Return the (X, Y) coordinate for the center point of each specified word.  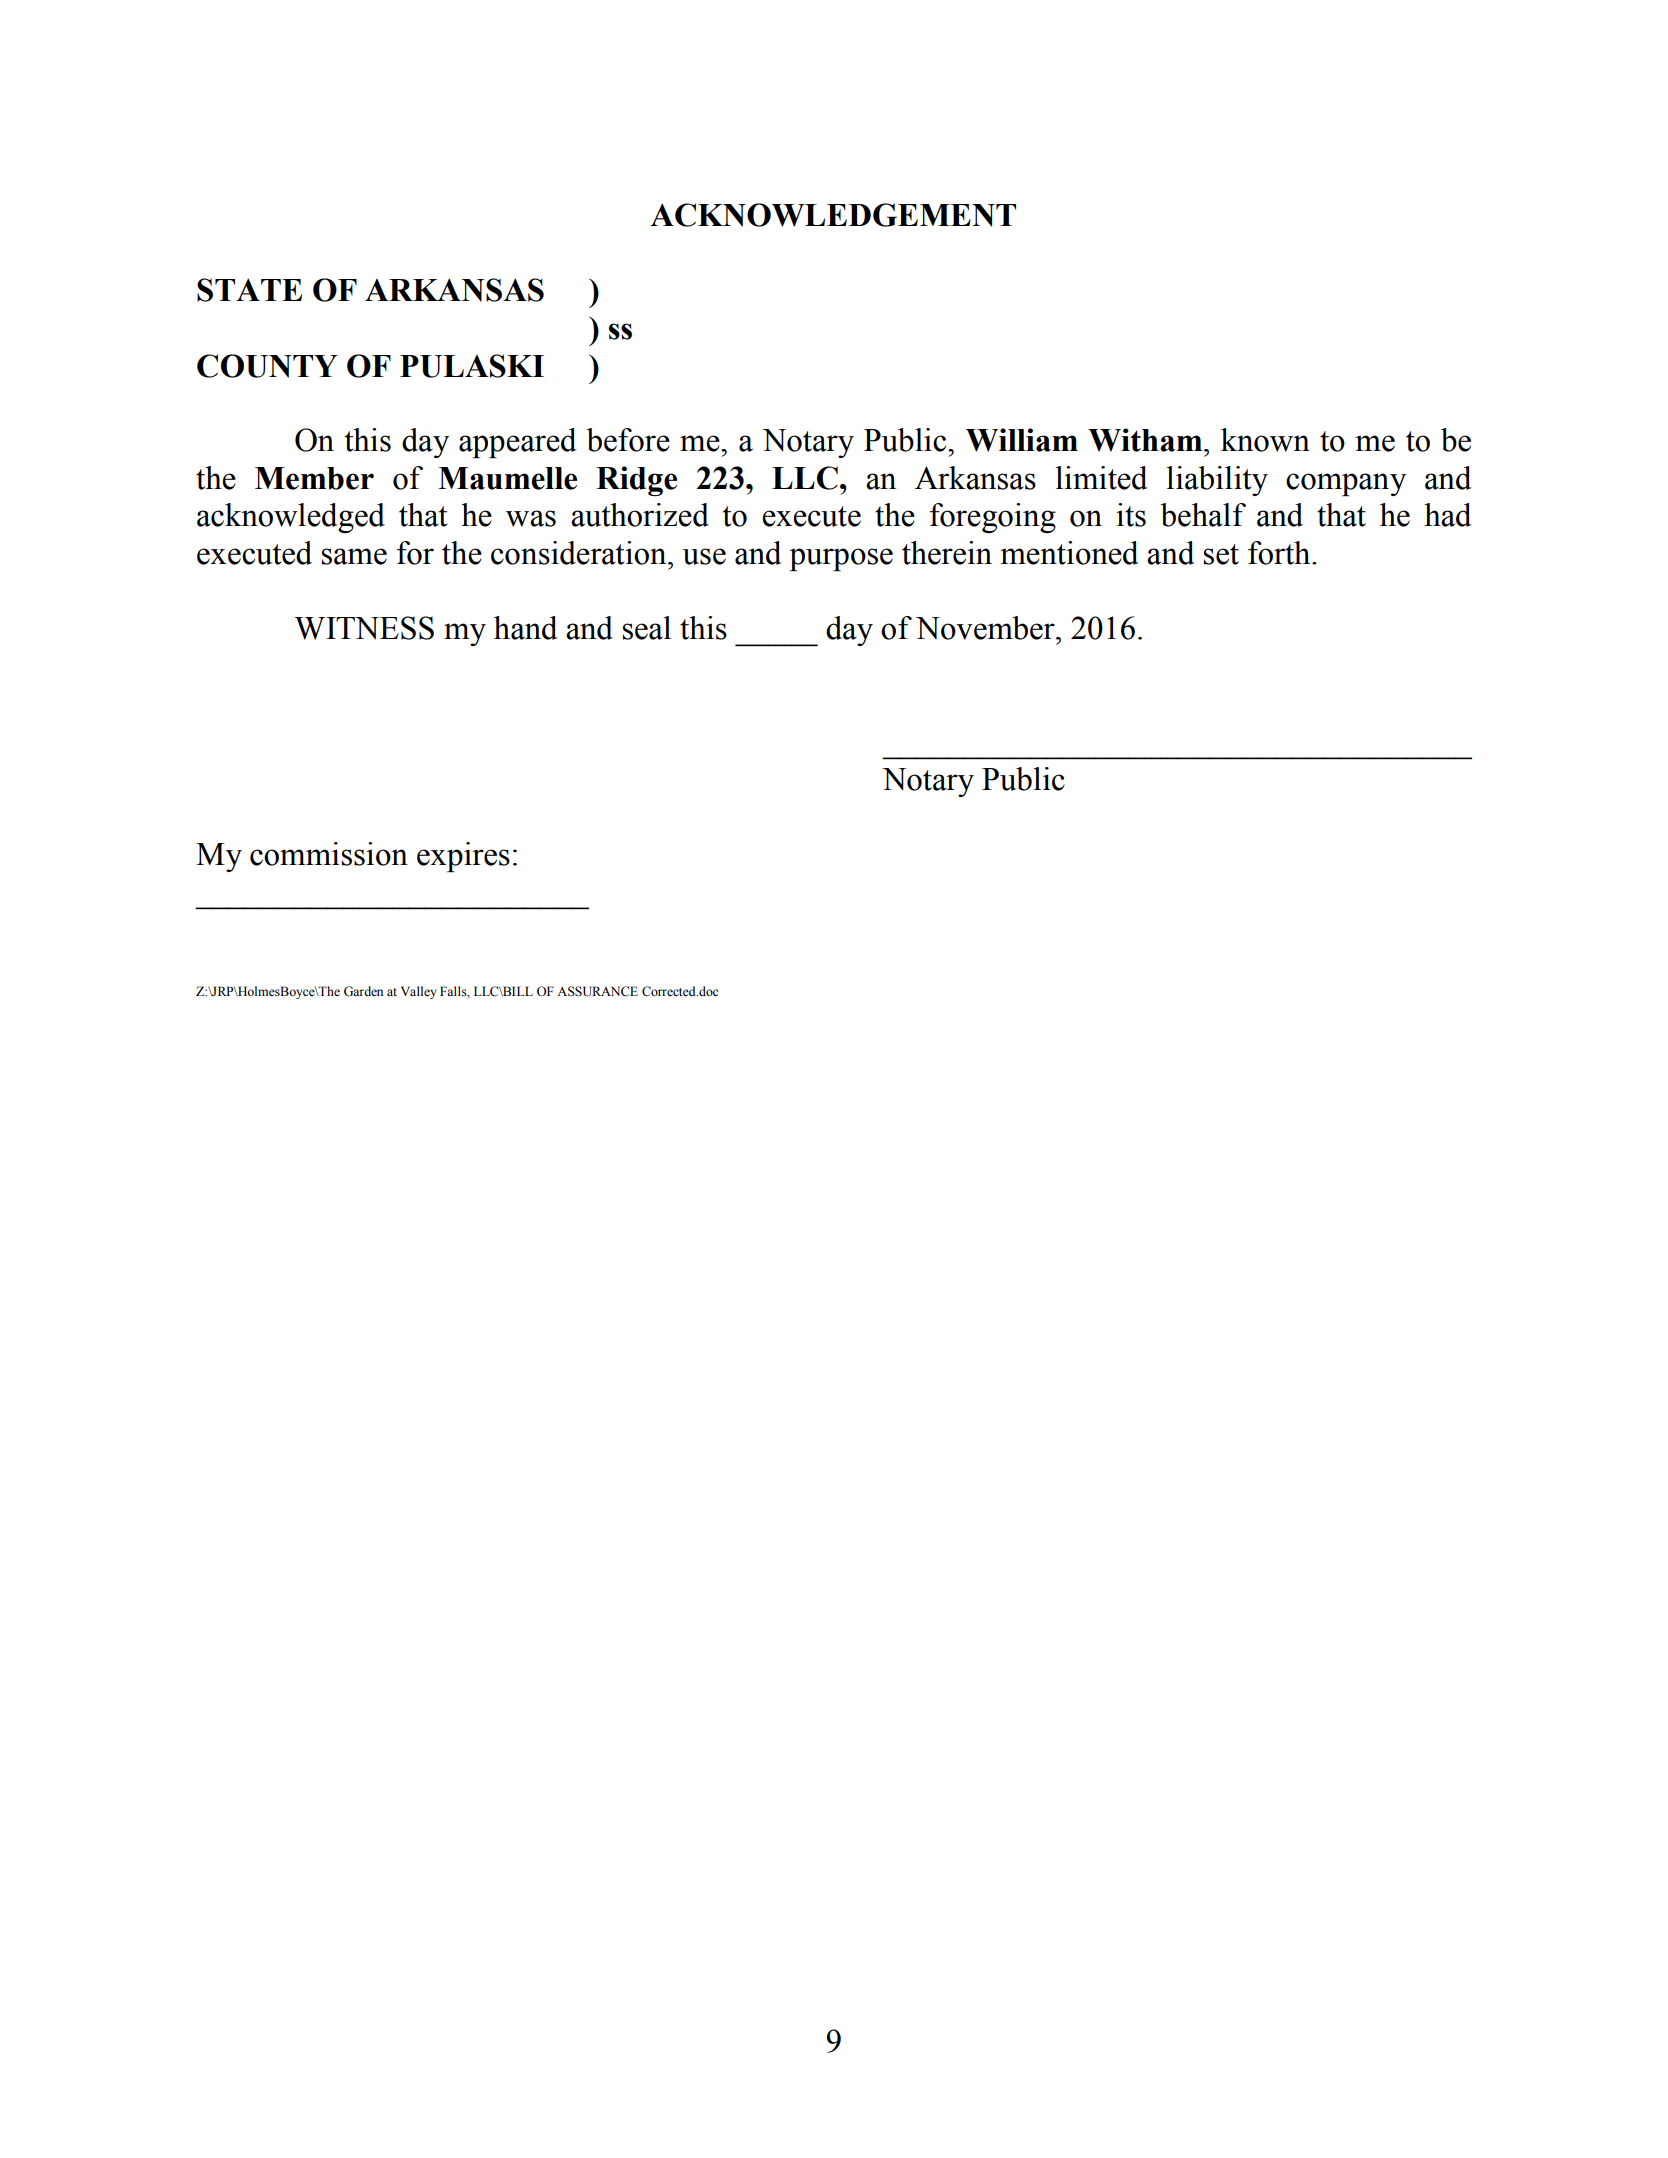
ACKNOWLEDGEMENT (833, 215)
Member (314, 478)
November (986, 628)
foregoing (993, 518)
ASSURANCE (597, 991)
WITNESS (364, 628)
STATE (249, 290)
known (1265, 440)
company (1346, 484)
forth (1280, 553)
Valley (419, 992)
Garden (363, 991)
